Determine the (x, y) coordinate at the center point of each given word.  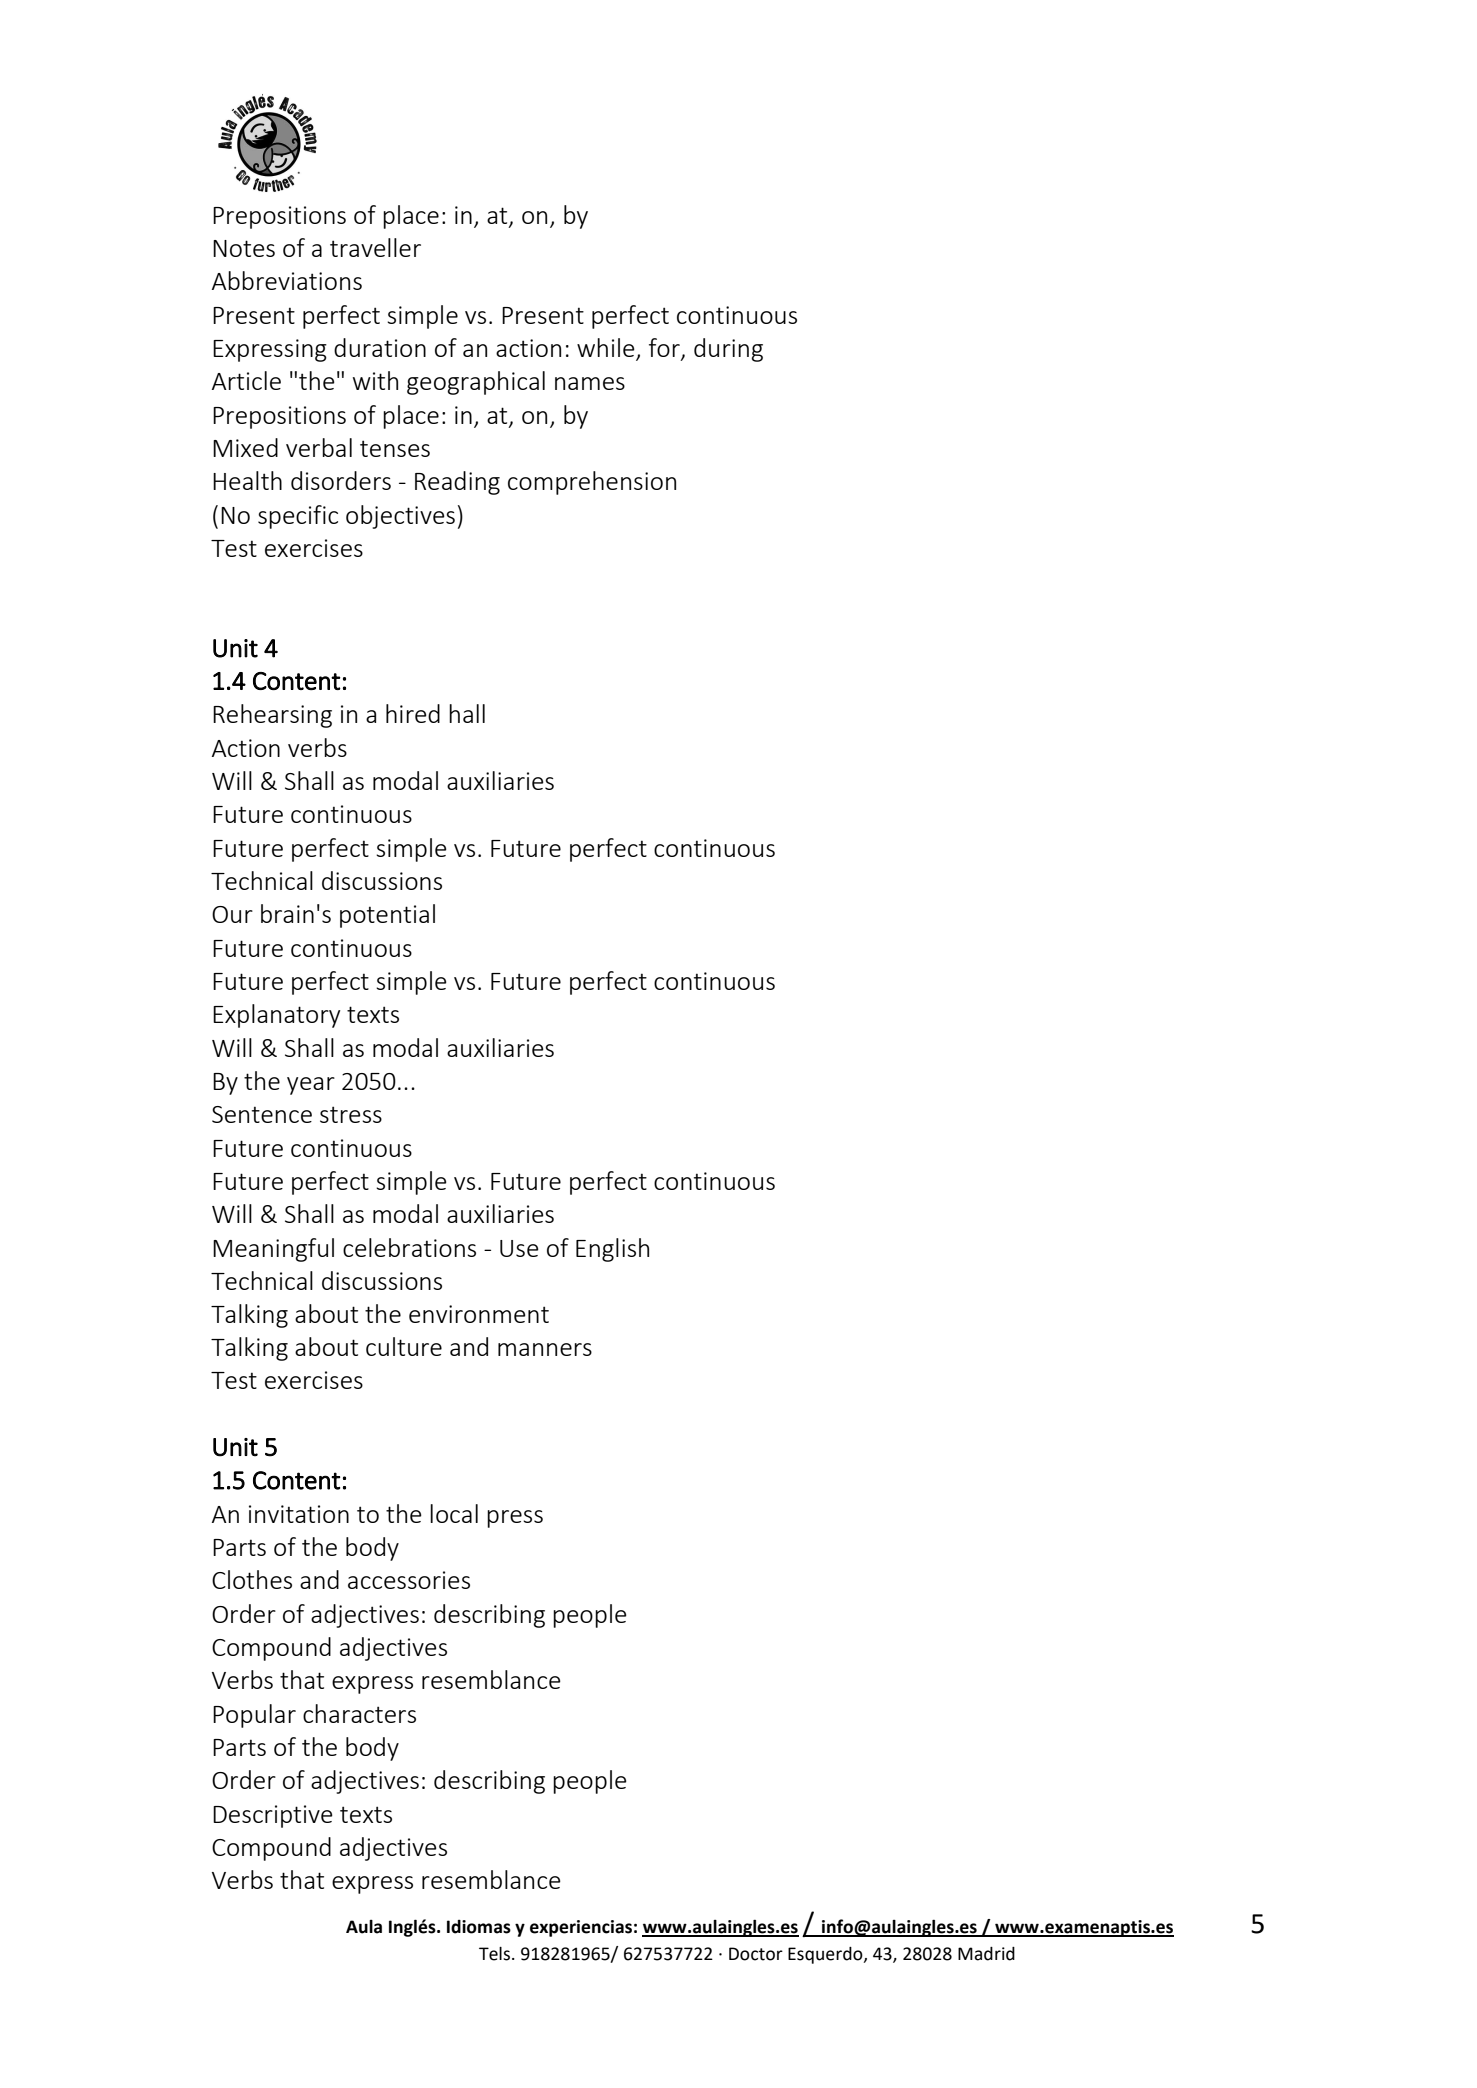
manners (545, 1349)
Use (519, 1248)
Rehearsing (272, 716)
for (665, 349)
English (612, 1250)
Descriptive (273, 1816)
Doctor (756, 1954)
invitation (299, 1514)
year (311, 1086)
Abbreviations (287, 280)
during (728, 350)
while (607, 349)
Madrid (986, 1954)
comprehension (592, 483)
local (454, 1513)
